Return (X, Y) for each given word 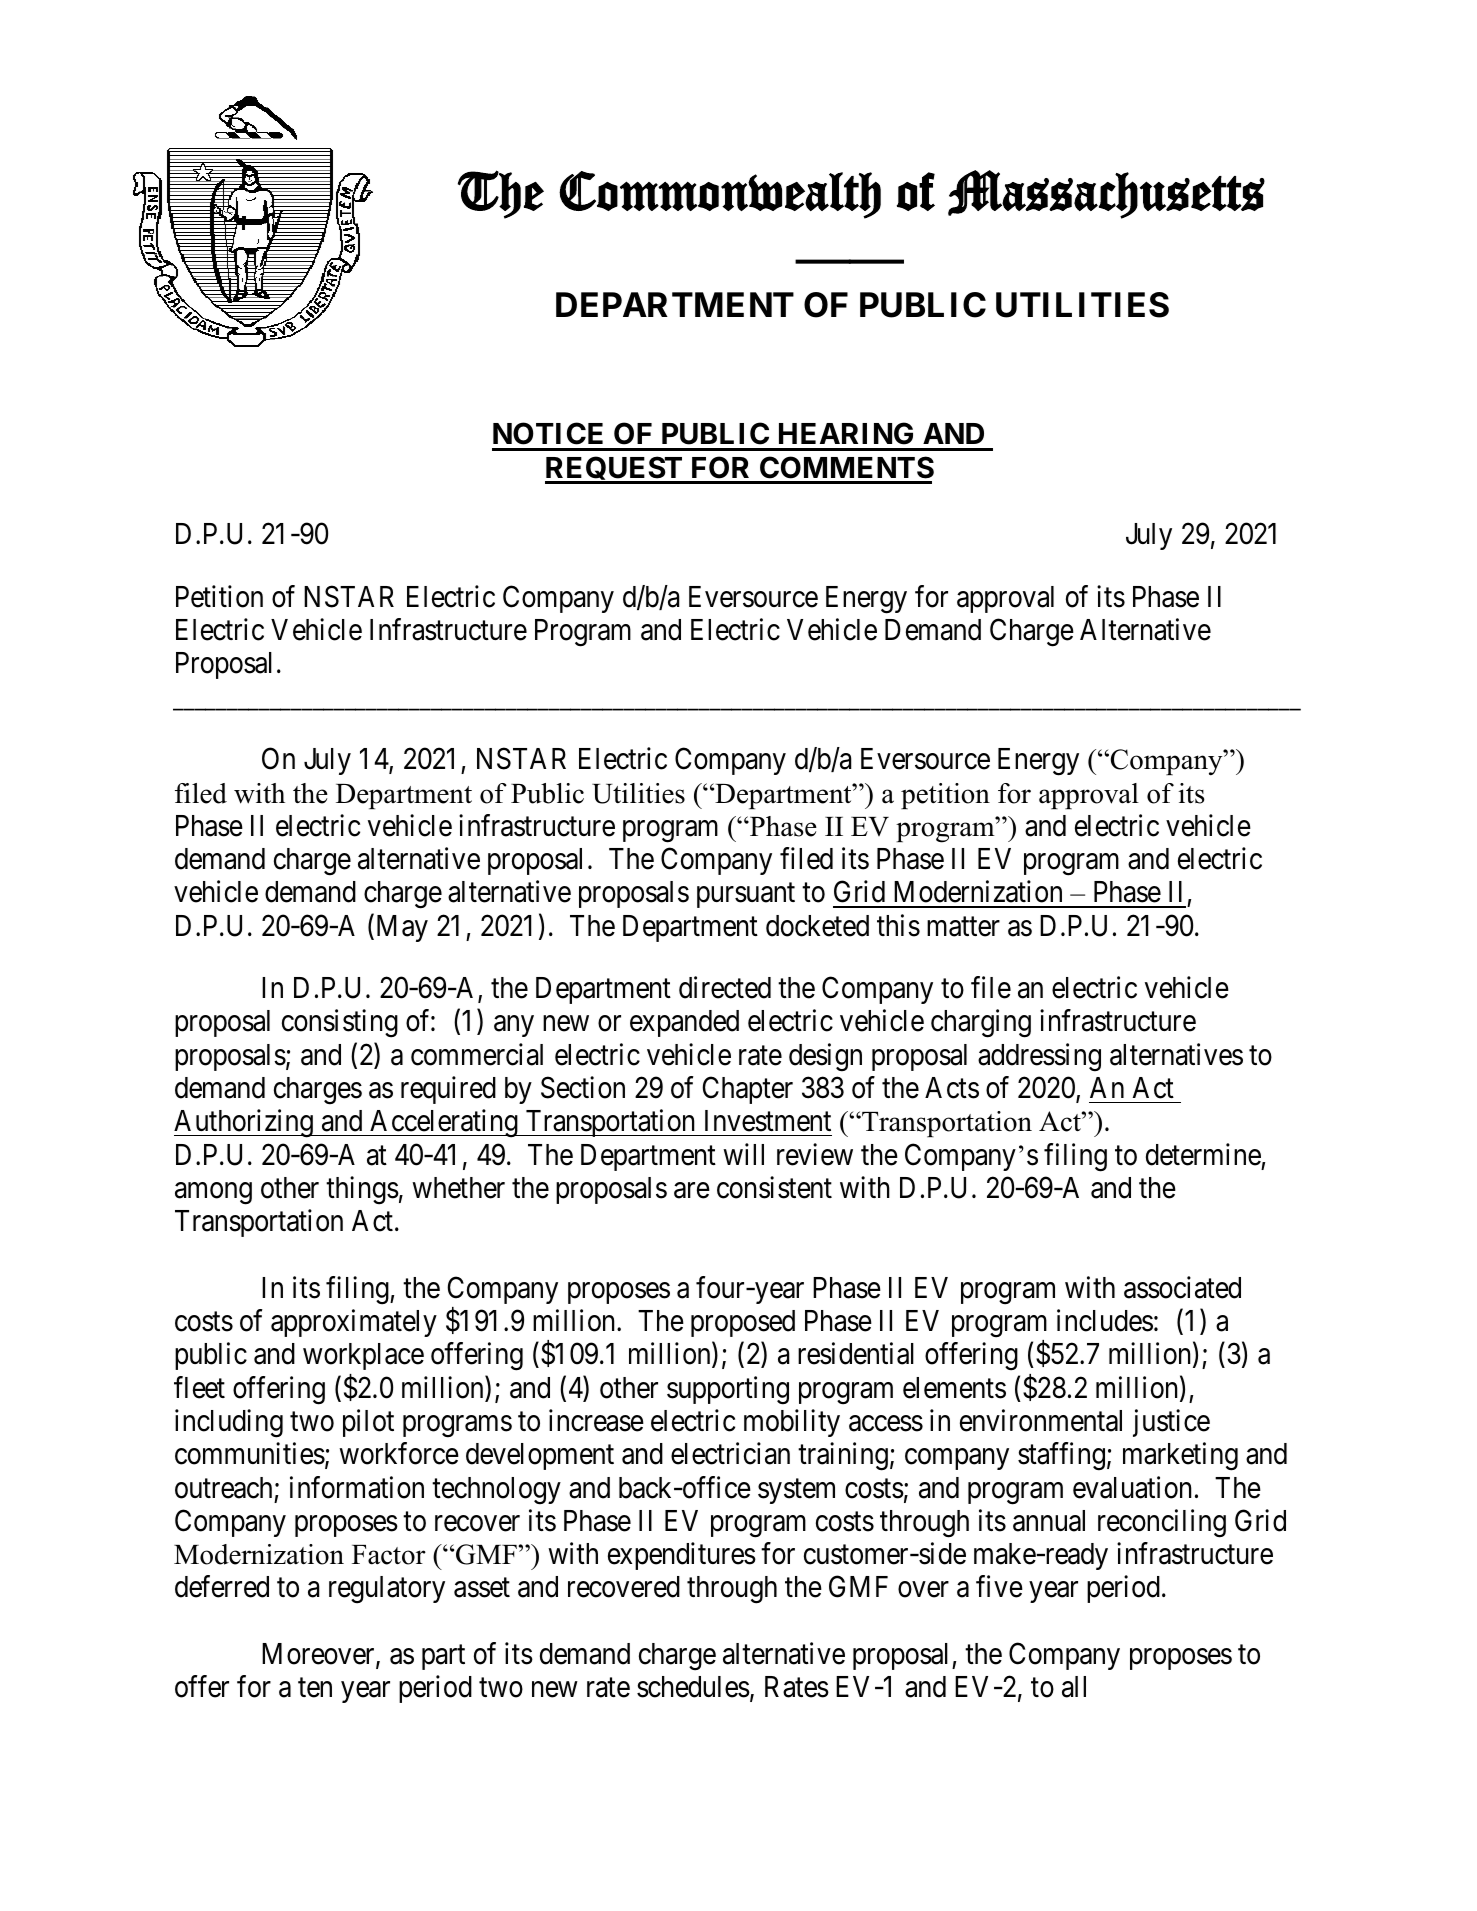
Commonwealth (720, 195)
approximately (354, 1323)
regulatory (387, 1590)
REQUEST (615, 470)
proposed (743, 1323)
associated (1182, 1287)
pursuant (746, 896)
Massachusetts (1106, 194)
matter (963, 927)
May (400, 928)
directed (725, 987)
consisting (340, 1024)
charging (981, 1024)
